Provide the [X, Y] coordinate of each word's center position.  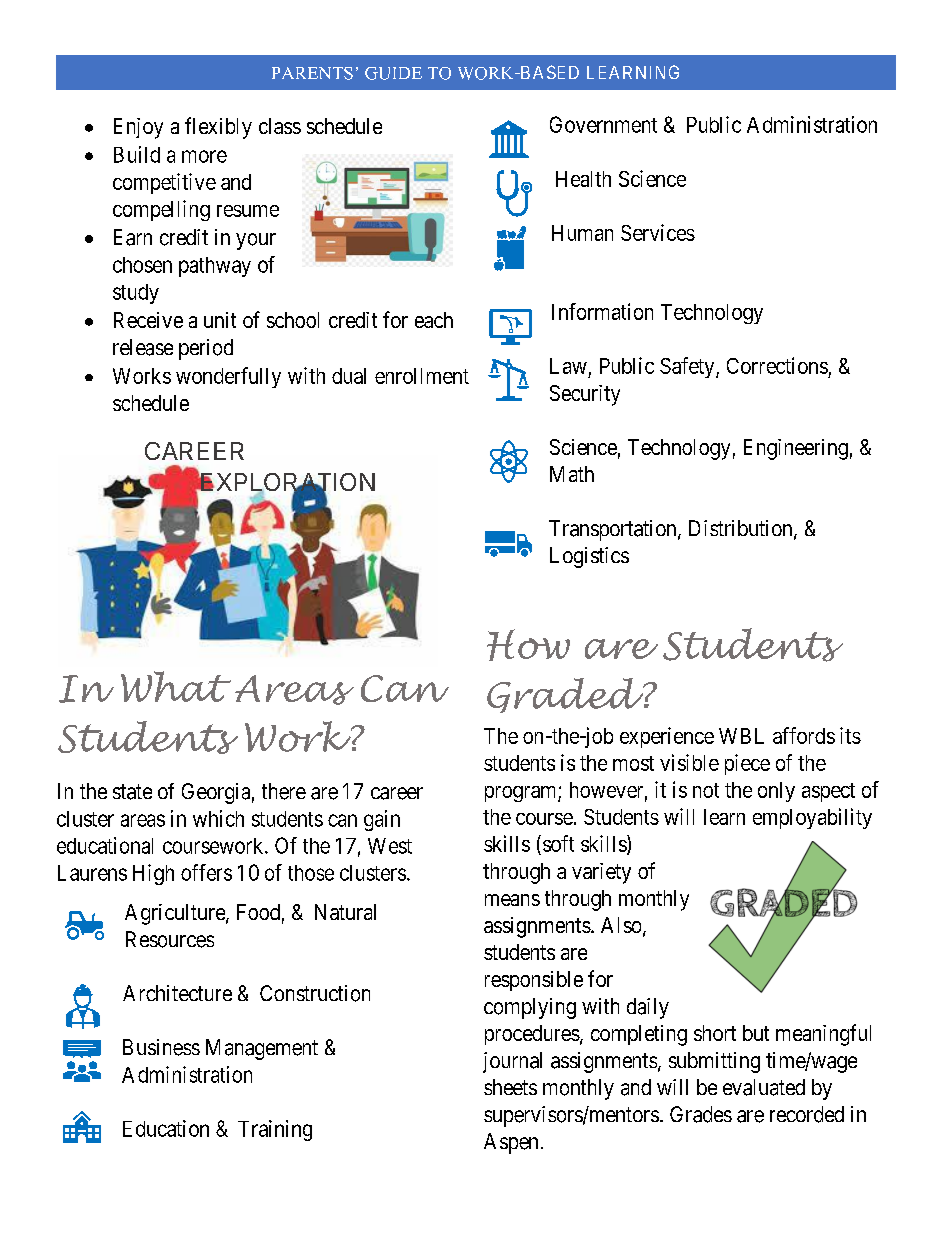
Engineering [796, 449]
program [522, 794]
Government [603, 124]
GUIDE [393, 73]
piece [747, 764]
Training [275, 1130]
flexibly [218, 128]
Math [572, 474]
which [218, 818]
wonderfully [228, 377]
